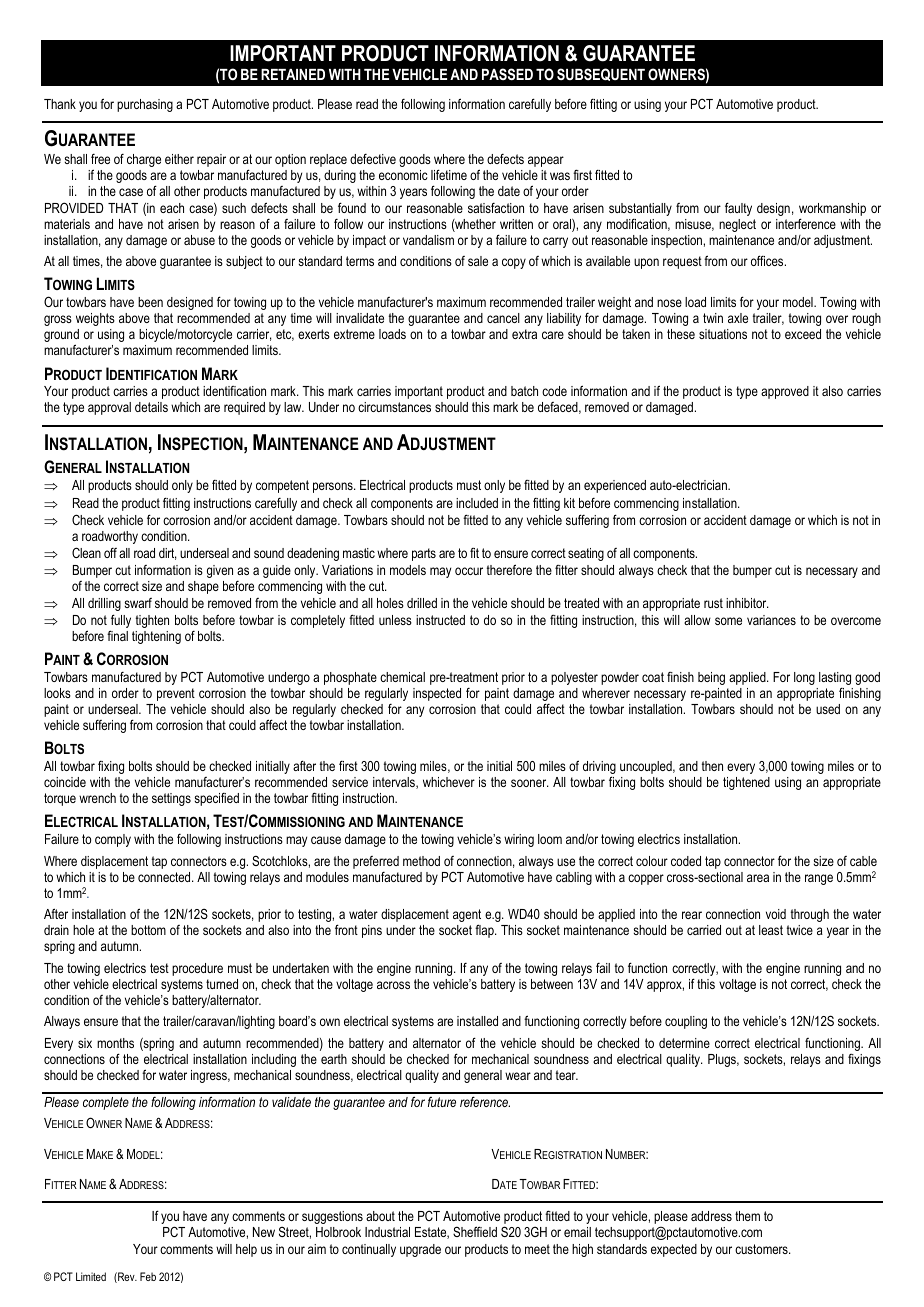 This screenshot has width=924, height=1307. Describe the element at coordinates (168, 554) in the screenshot. I see `dirt` at that location.
